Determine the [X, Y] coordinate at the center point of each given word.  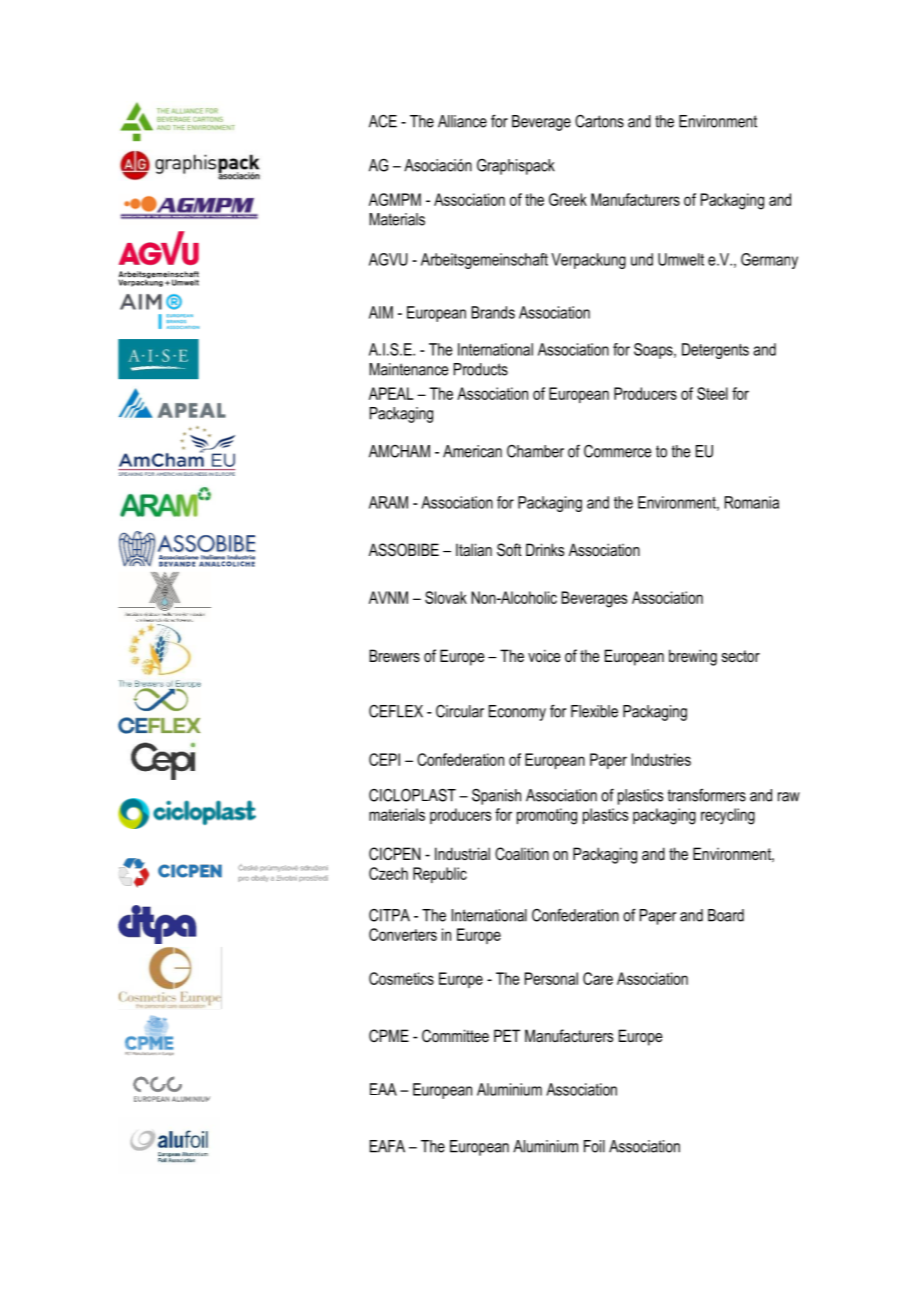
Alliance [462, 121]
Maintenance [408, 369]
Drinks [545, 549]
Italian [474, 549]
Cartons [599, 121]
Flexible [594, 711]
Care [598, 978]
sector [741, 656]
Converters [403, 934]
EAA [383, 1089]
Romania [752, 502]
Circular [460, 711]
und [642, 259]
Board [726, 915]
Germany [769, 261]
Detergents [715, 351]
